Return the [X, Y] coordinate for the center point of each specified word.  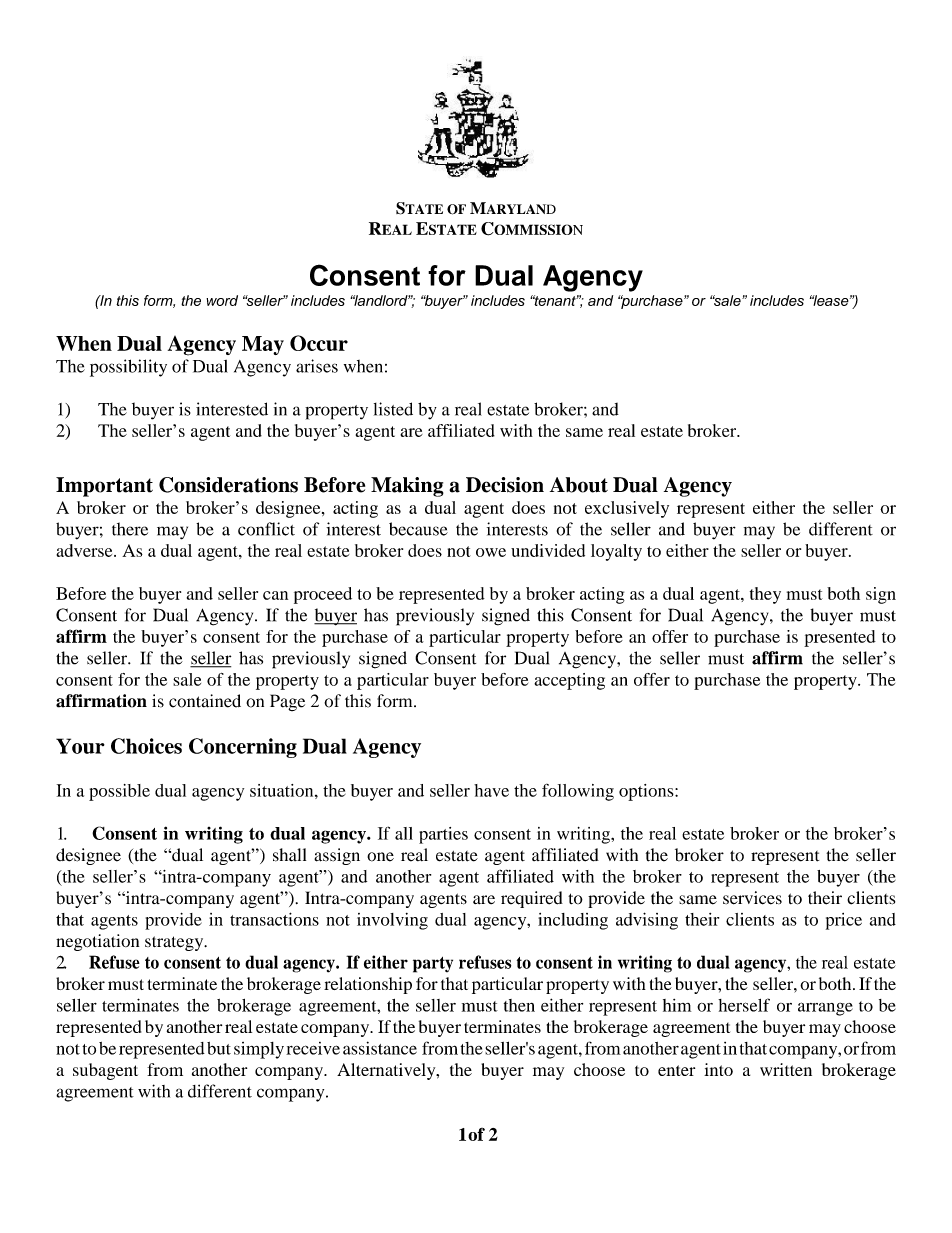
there [130, 529]
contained [205, 701]
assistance [380, 1048]
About [579, 485]
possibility [128, 368]
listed [393, 409]
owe [491, 552]
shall [289, 855]
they [765, 595]
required [532, 899]
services [752, 898]
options [647, 792]
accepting [569, 681]
